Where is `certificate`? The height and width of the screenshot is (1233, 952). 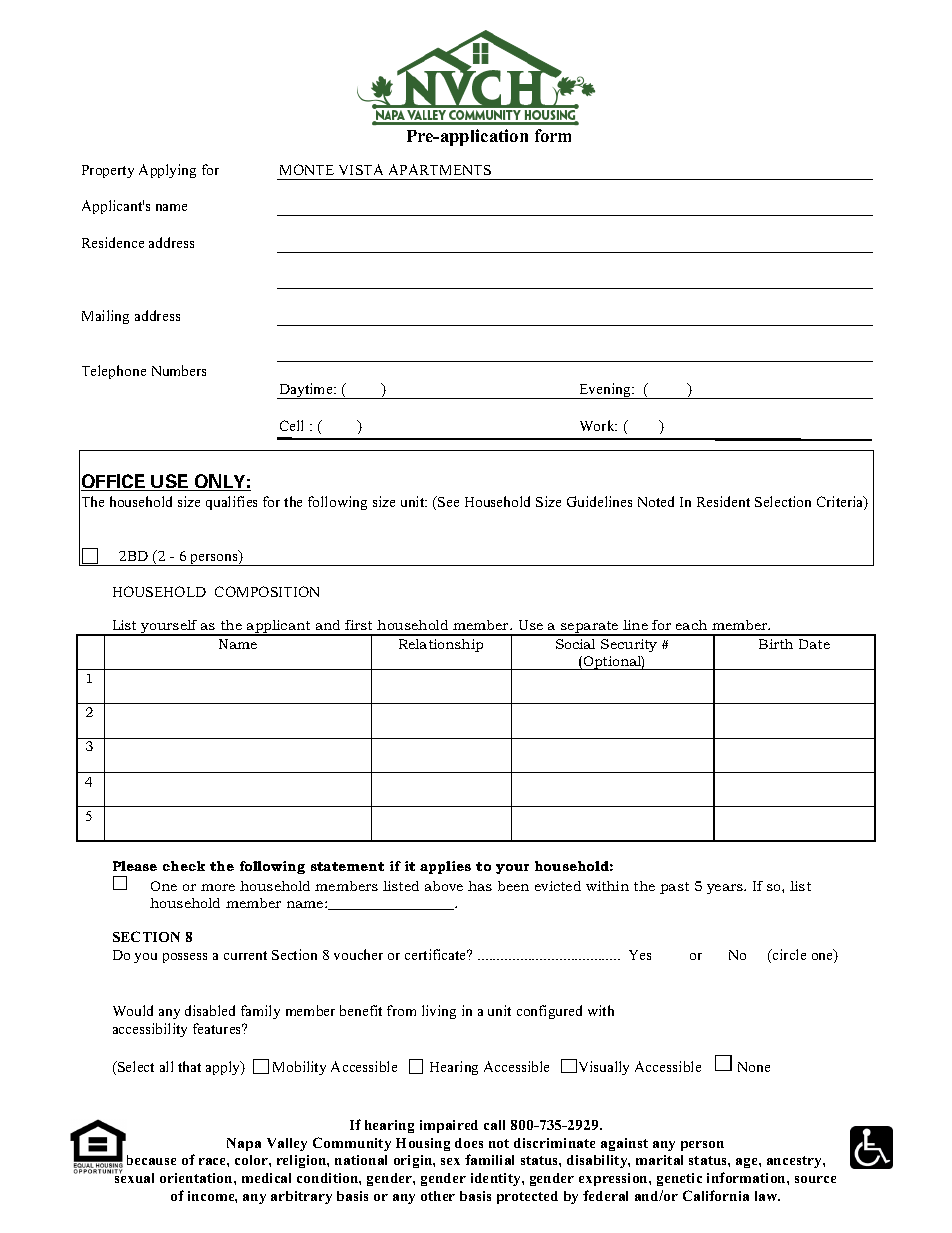 certificate is located at coordinates (437, 954).
